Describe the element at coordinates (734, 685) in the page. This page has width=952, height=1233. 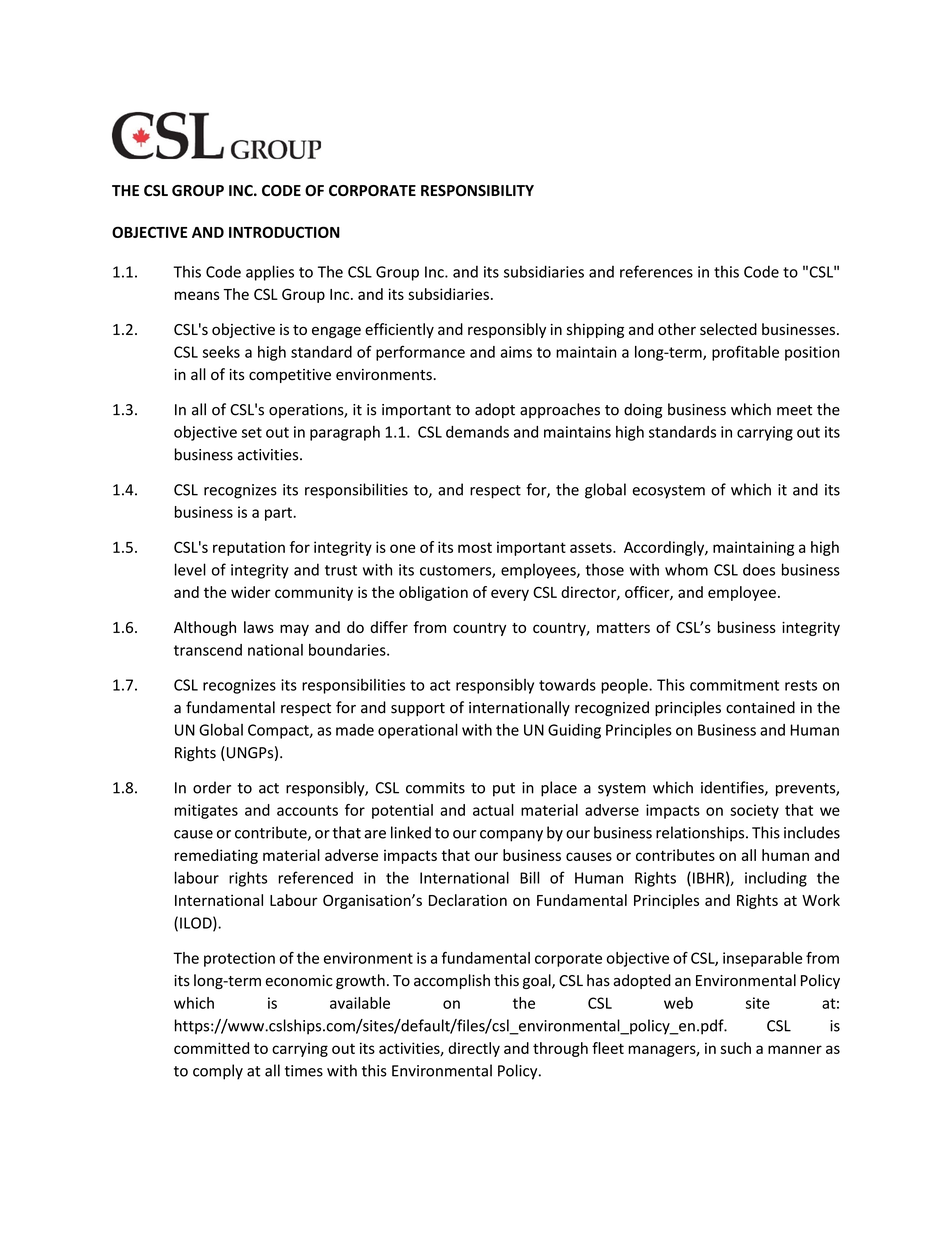
I see `commitment` at that location.
